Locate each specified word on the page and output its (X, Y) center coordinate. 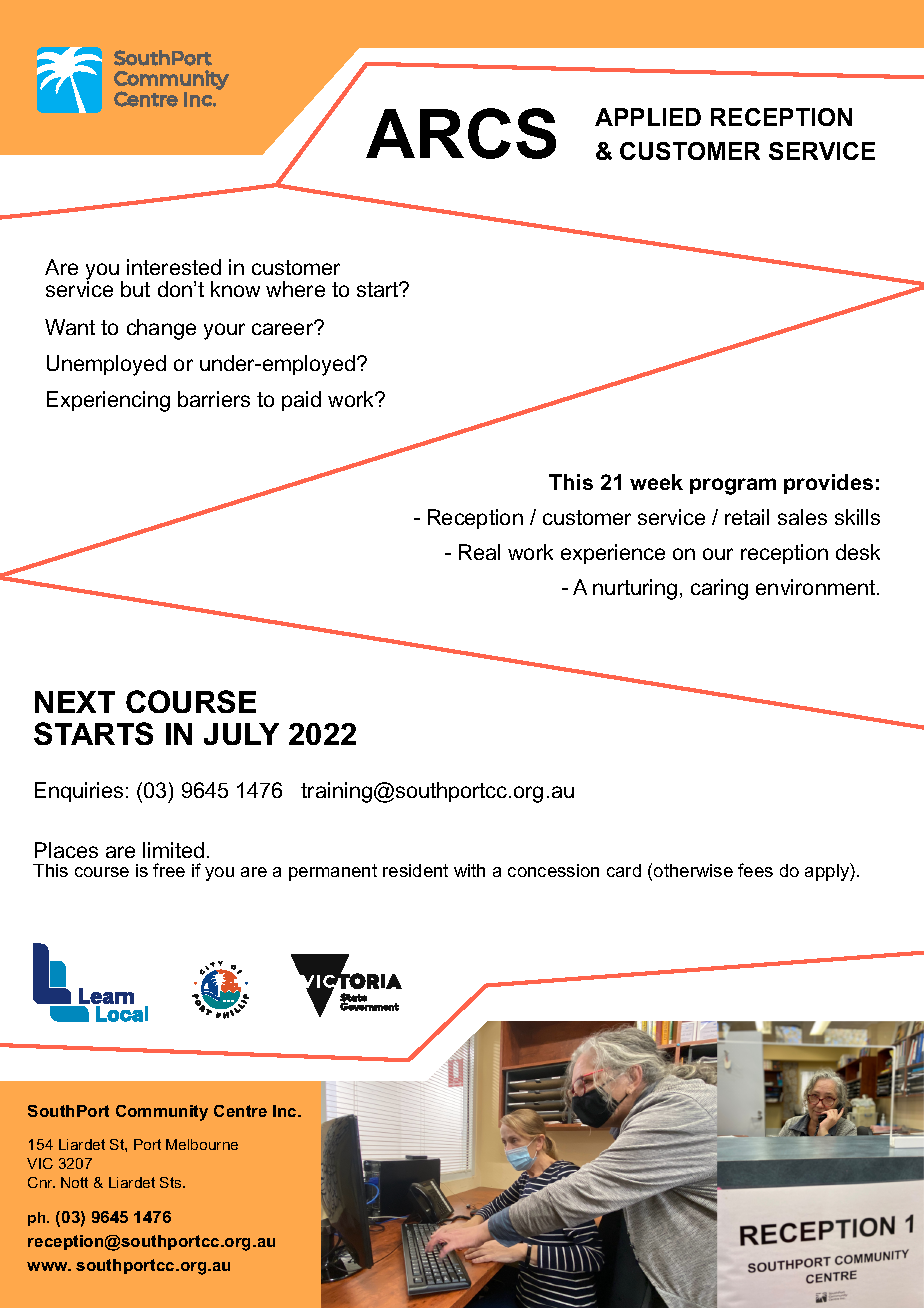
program (733, 486)
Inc (286, 1111)
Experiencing (108, 401)
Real (479, 552)
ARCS (461, 133)
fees (755, 870)
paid (301, 401)
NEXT (75, 702)
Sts (172, 1182)
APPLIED (648, 117)
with (469, 870)
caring (719, 589)
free (169, 870)
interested (174, 267)
